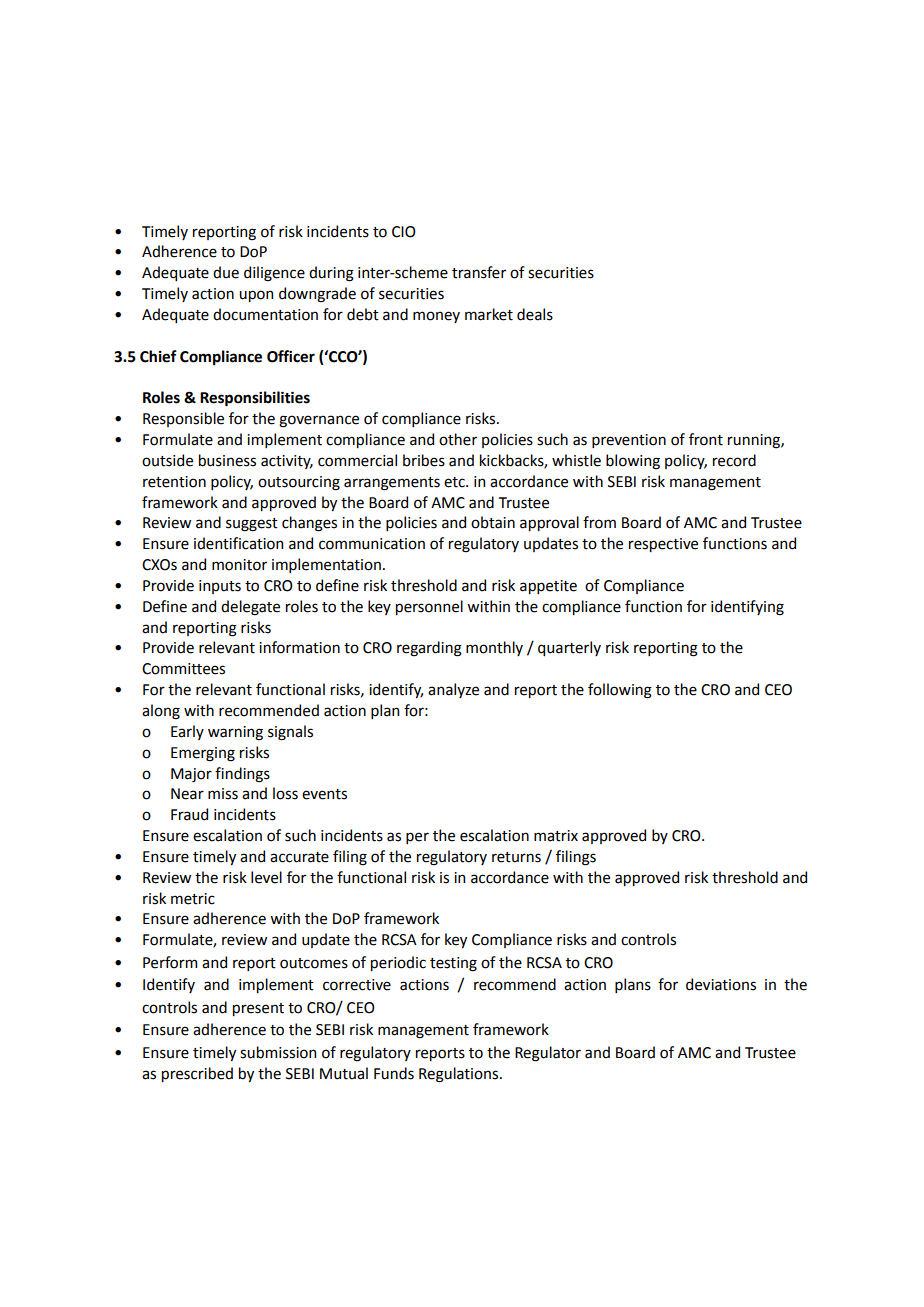  What do you see at coordinates (429, 649) in the page?
I see `regarding` at bounding box center [429, 649].
